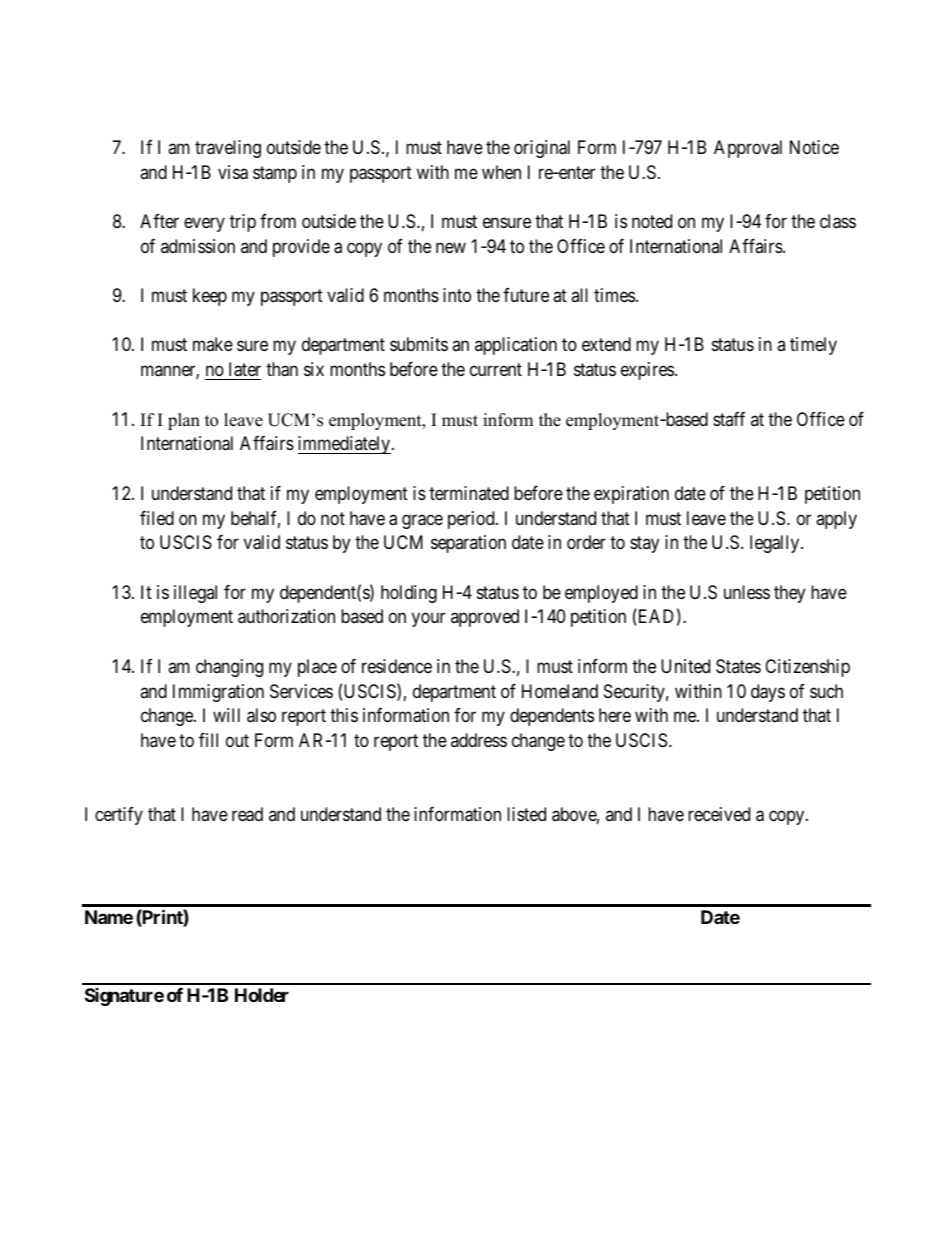 This image has width=952, height=1233. Describe the element at coordinates (184, 421) in the image. I see `plan` at that location.
